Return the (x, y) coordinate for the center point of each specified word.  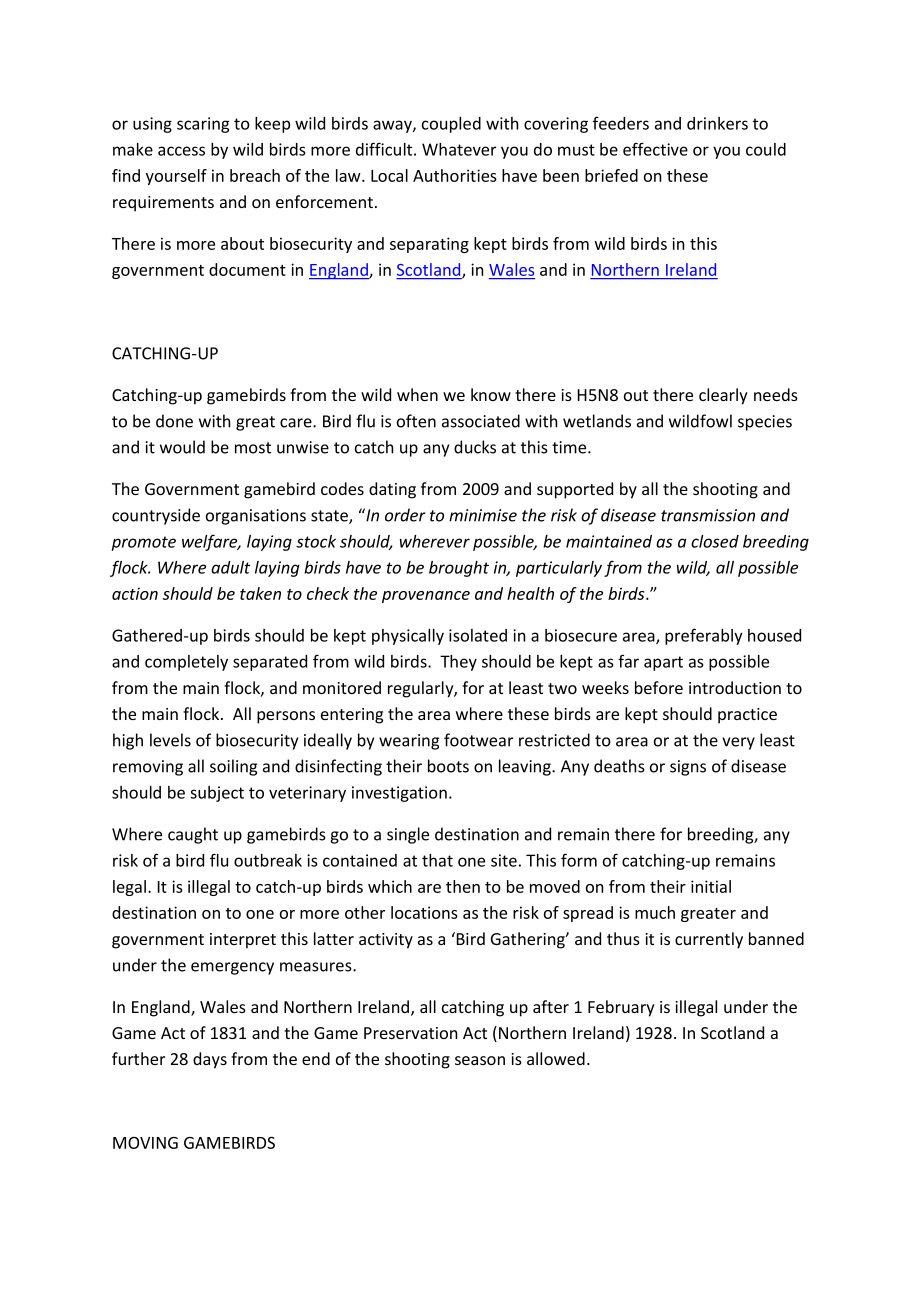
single (408, 835)
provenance (426, 597)
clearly (723, 396)
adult (230, 567)
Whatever (459, 149)
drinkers (717, 123)
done (174, 421)
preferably (704, 636)
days (210, 1060)
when (417, 394)
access (181, 151)
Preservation (411, 1033)
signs (688, 768)
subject (217, 794)
